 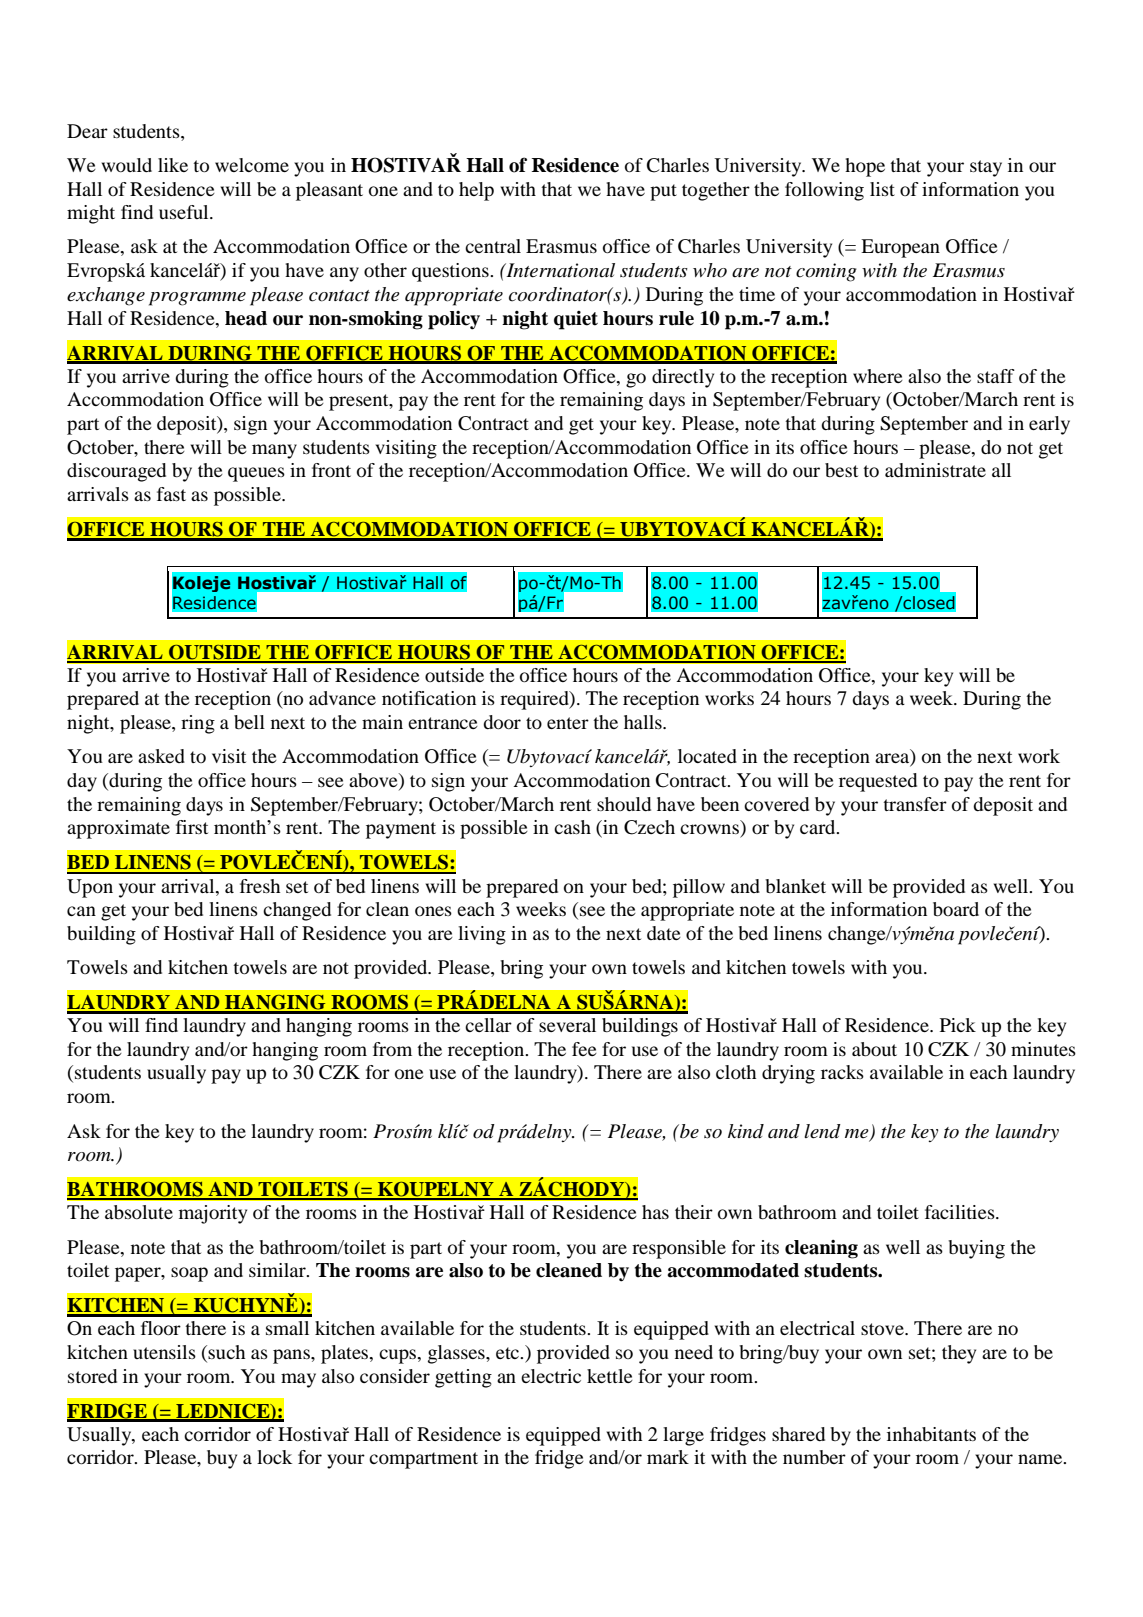 What do you see at coordinates (171, 494) in the page?
I see `fast` at bounding box center [171, 494].
